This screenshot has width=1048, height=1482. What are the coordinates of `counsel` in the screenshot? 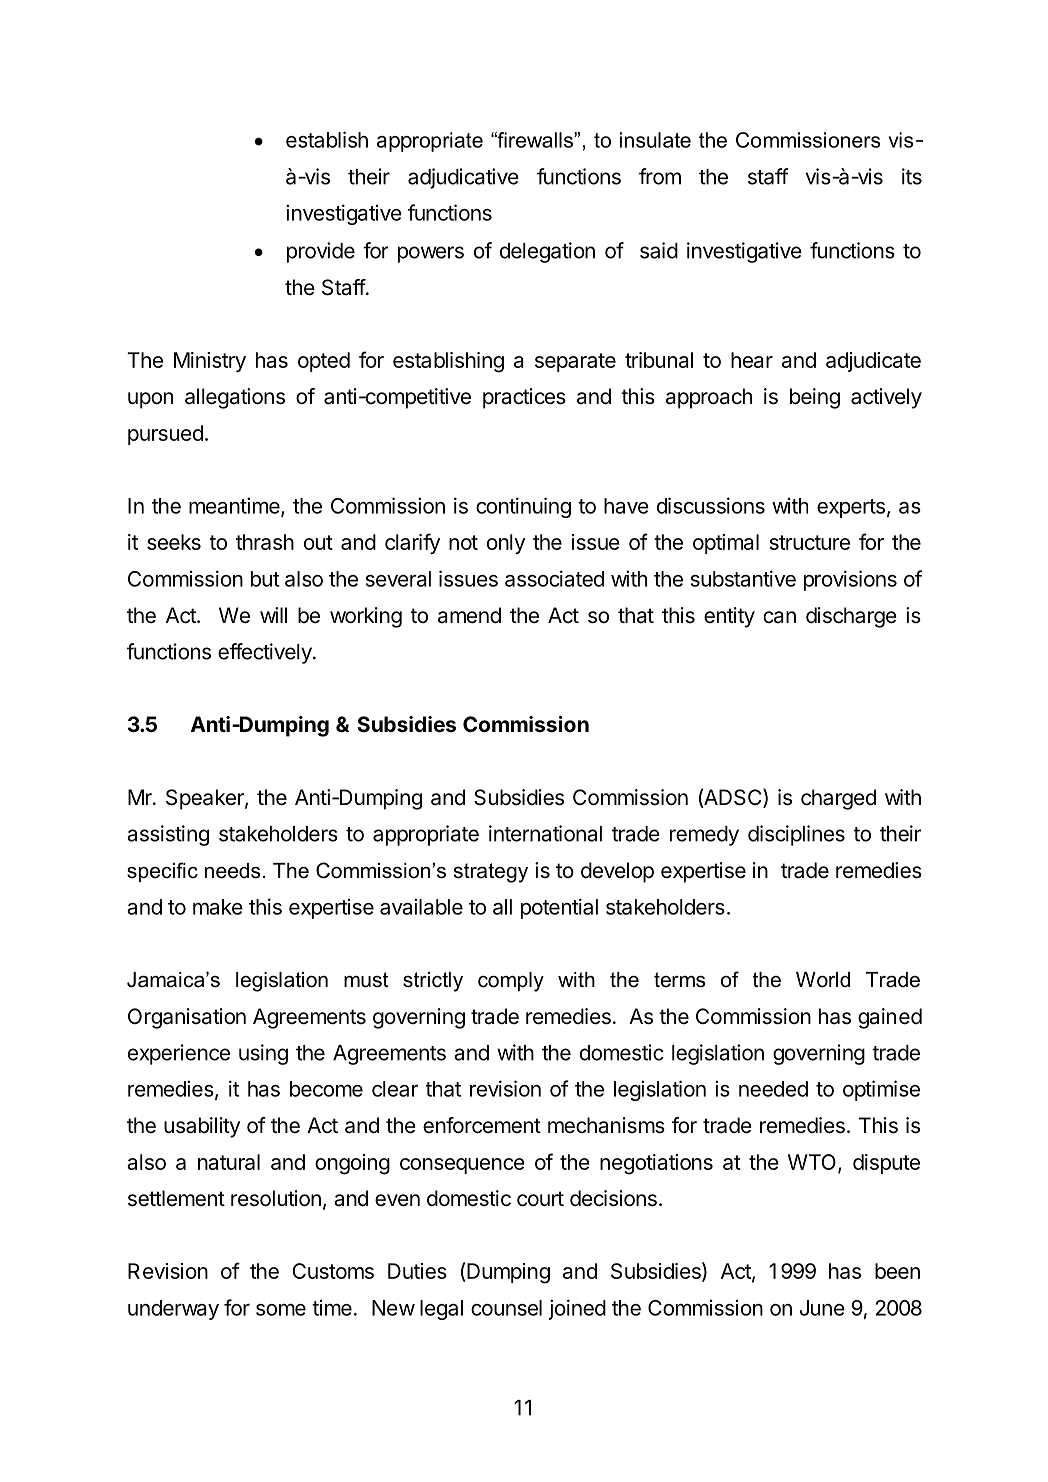 It's located at (506, 1308).
